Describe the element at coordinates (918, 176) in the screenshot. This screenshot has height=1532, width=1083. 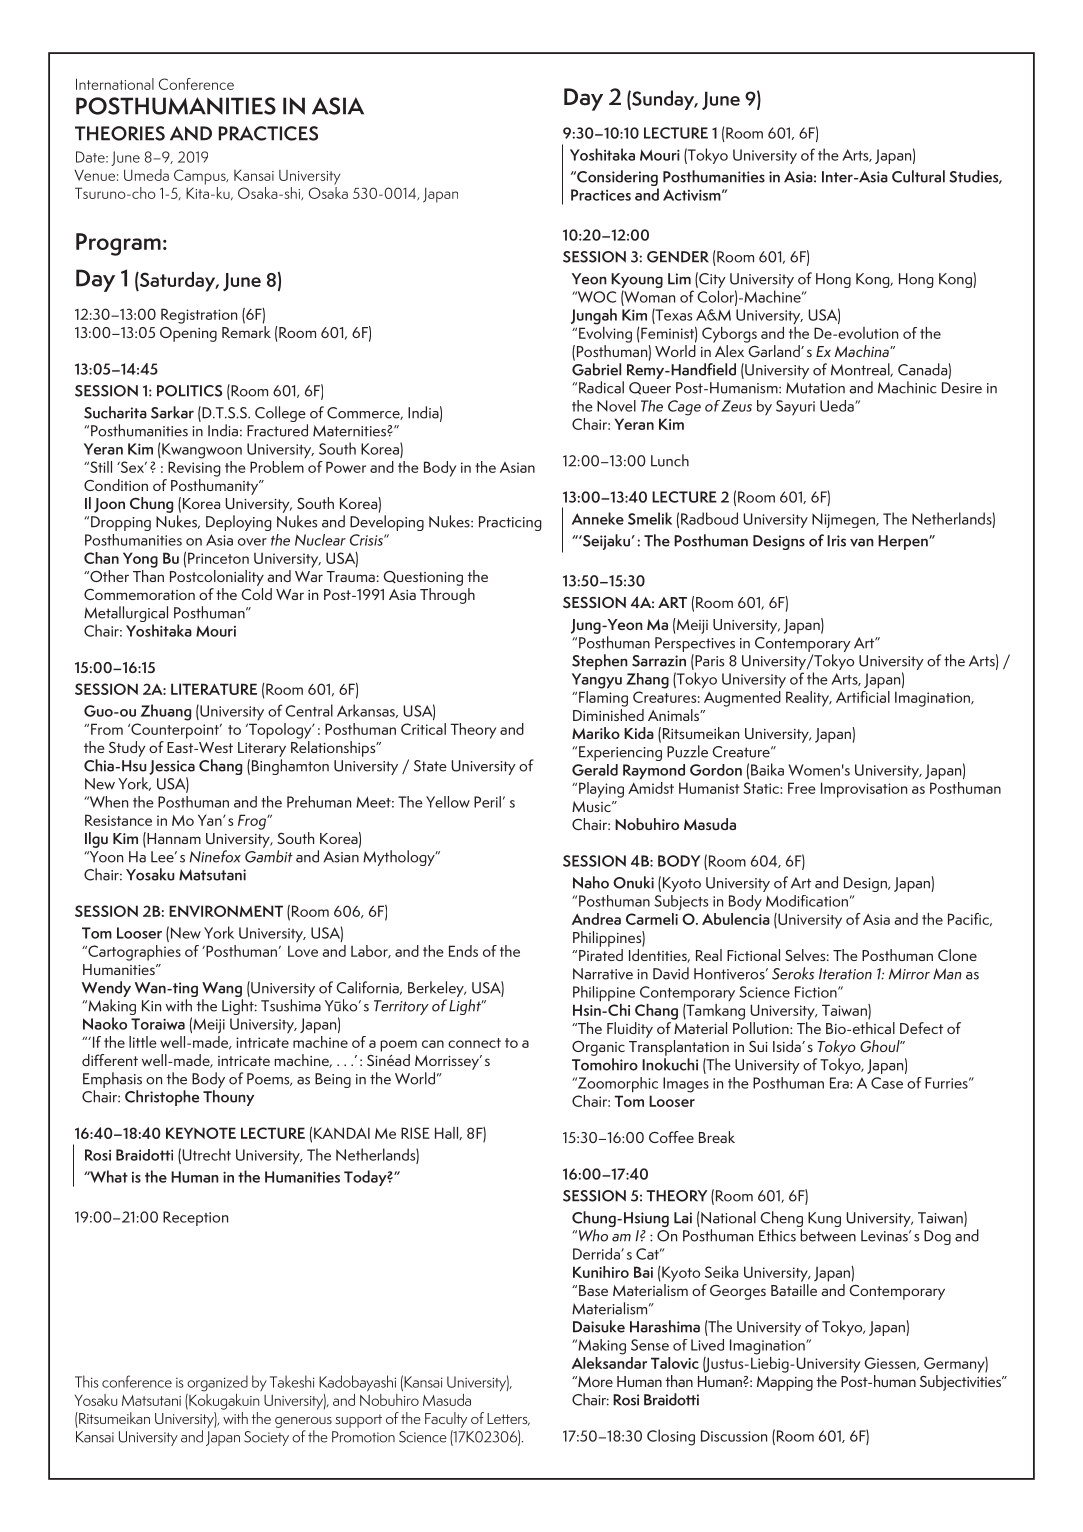
I see `Cultural` at that location.
